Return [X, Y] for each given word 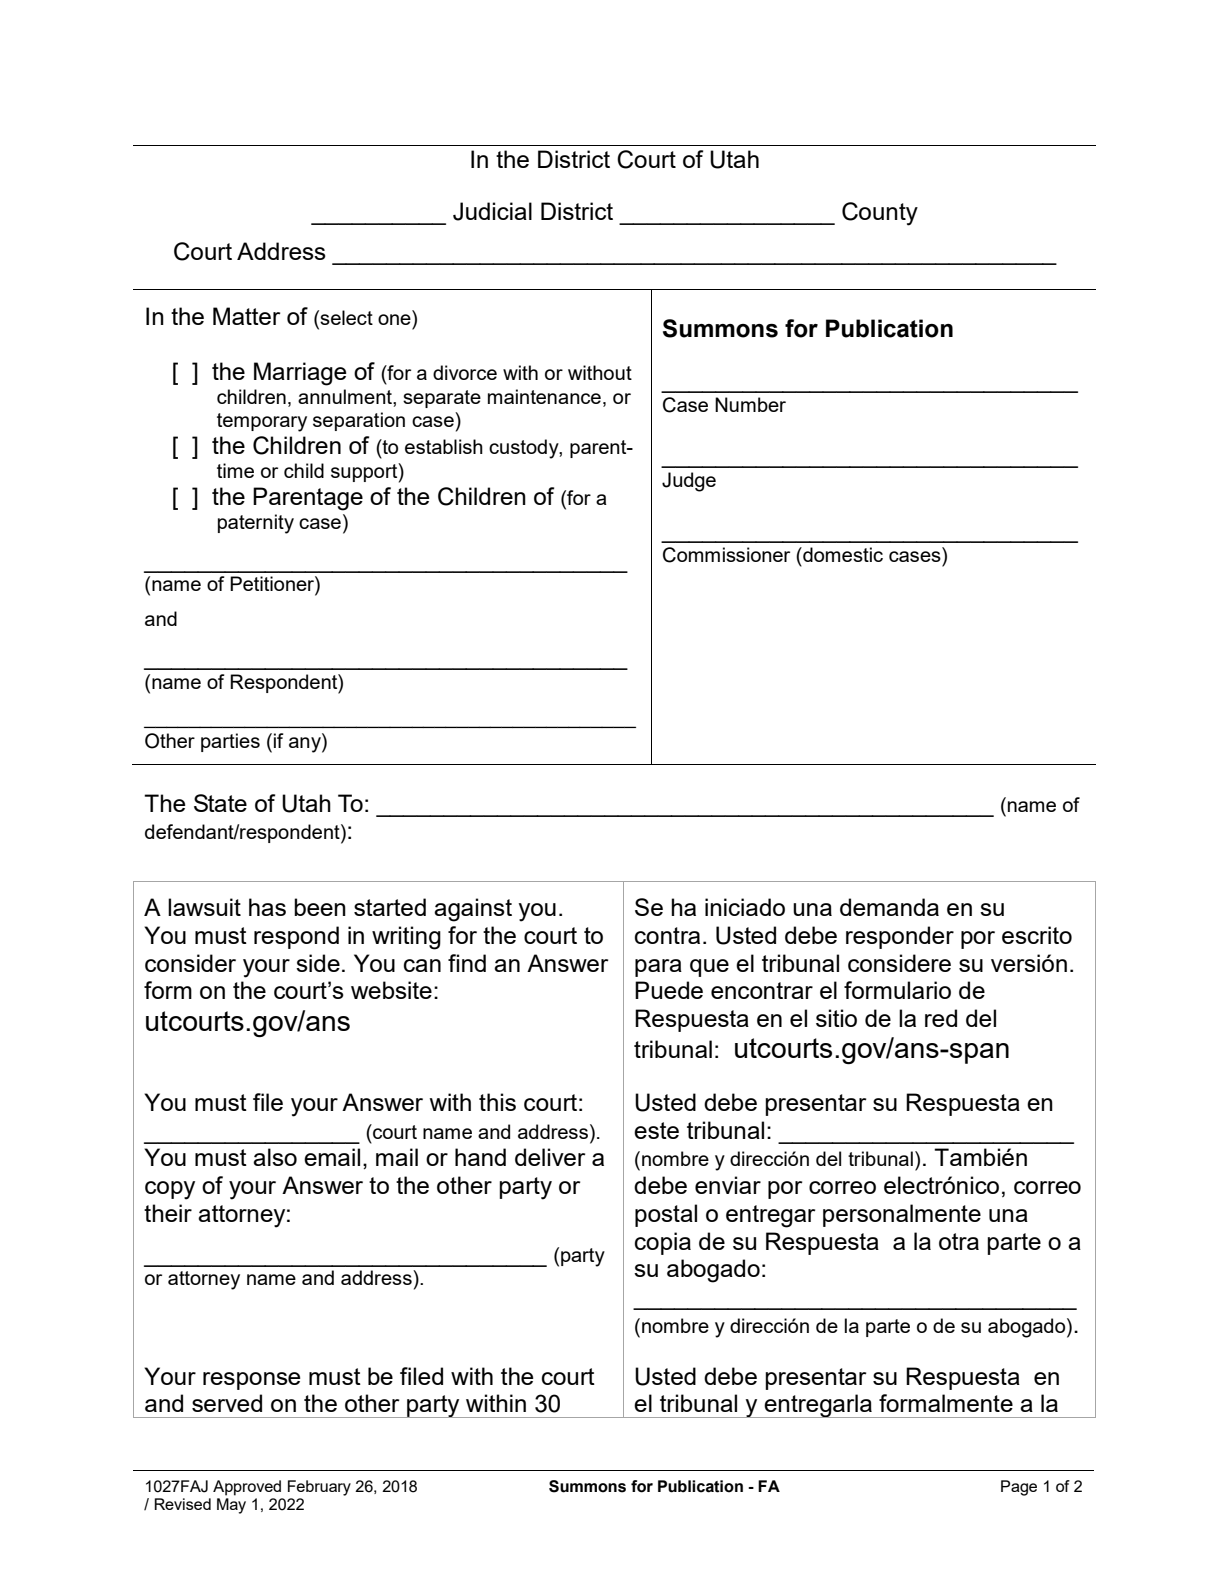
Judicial [492, 211]
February [319, 1488]
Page [1019, 1488]
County [880, 214]
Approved [247, 1488]
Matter [246, 316]
